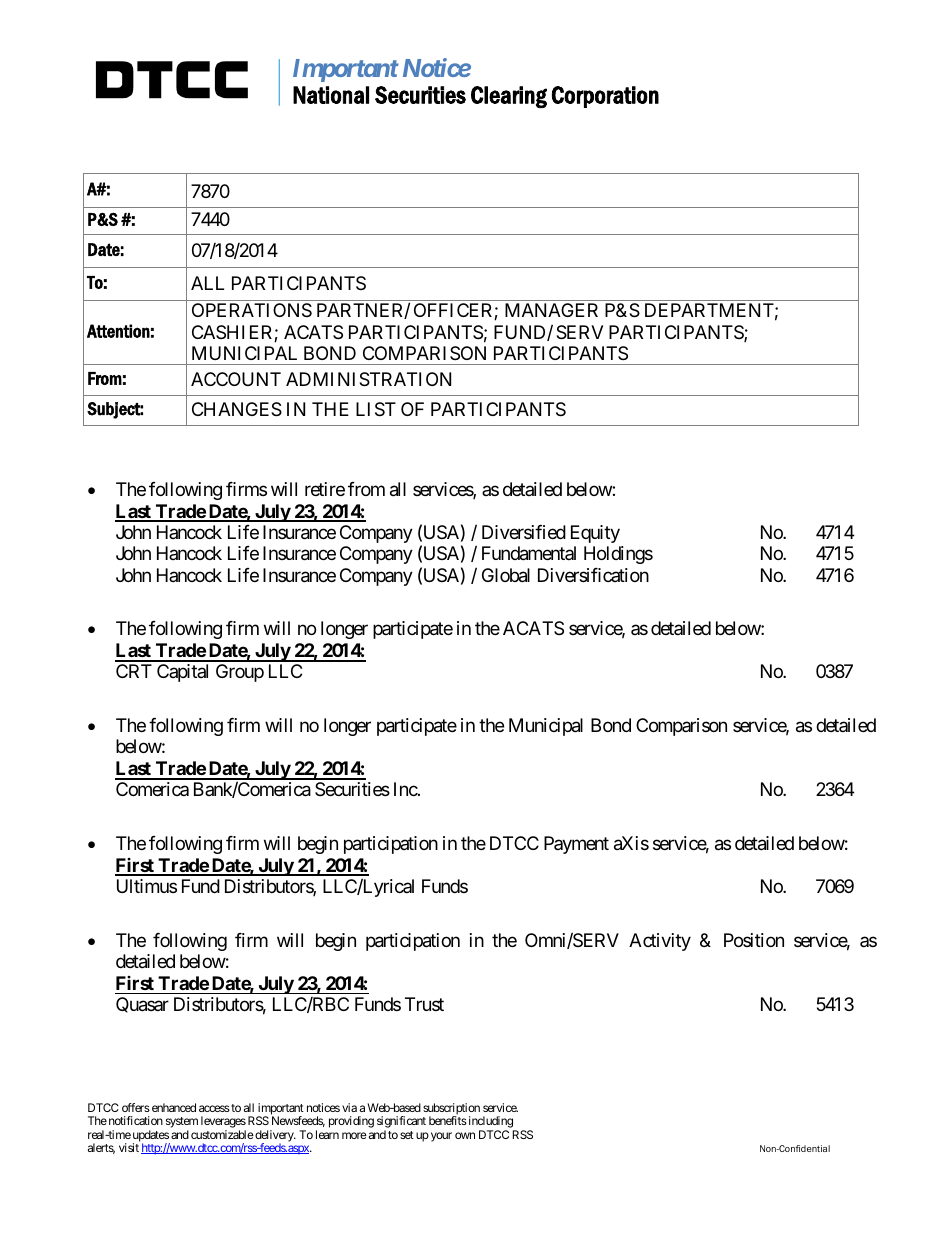 Image resolution: width=952 pixels, height=1233 pixels. I want to click on Payment, so click(576, 845).
